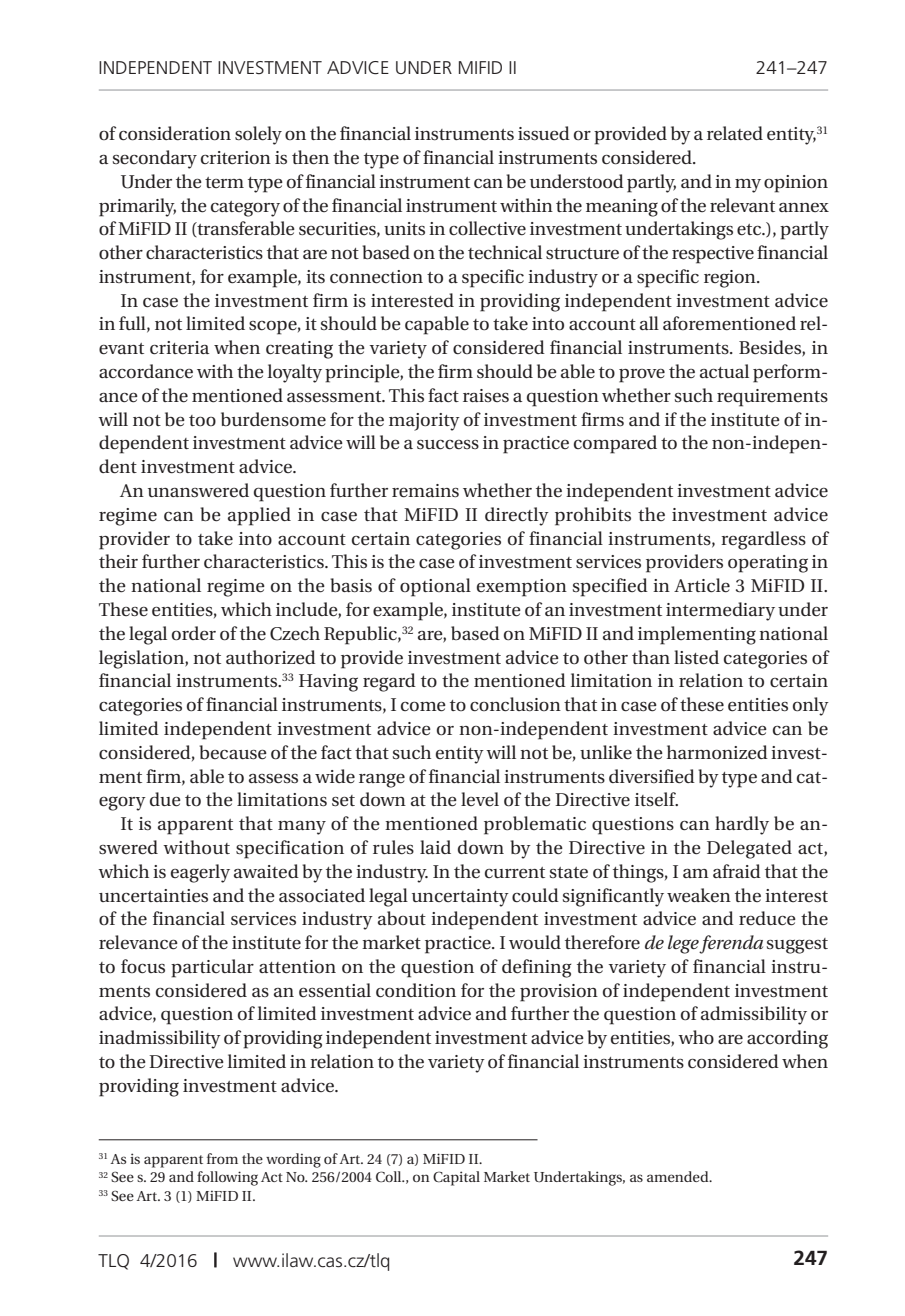  I want to click on issued, so click(544, 133).
